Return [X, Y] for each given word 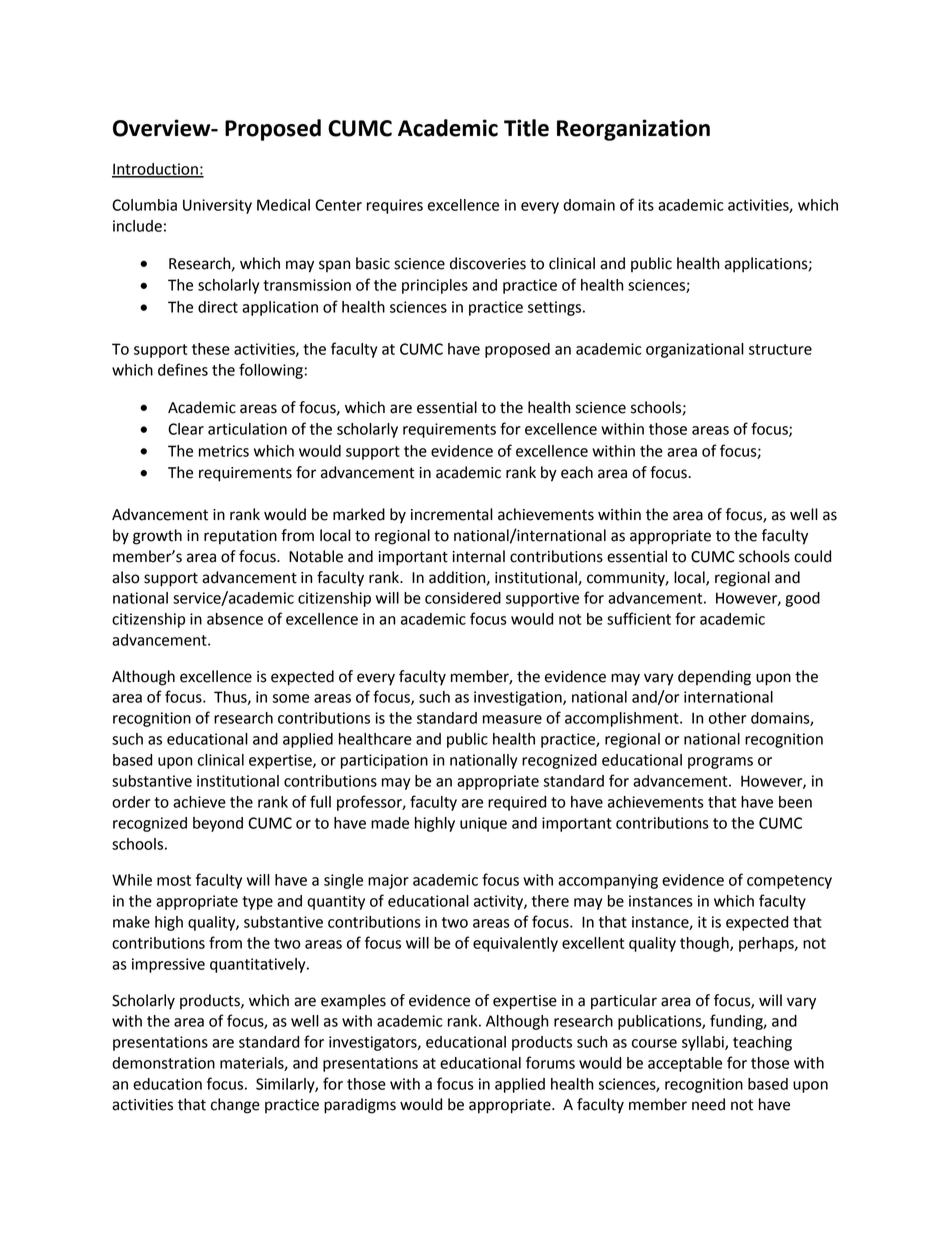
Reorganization [633, 130]
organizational [695, 350]
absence [235, 619]
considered [463, 598]
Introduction [156, 170]
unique [483, 824]
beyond [218, 824]
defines [183, 369]
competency [789, 882]
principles [435, 286]
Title [526, 128]
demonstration [163, 1063]
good [802, 599]
